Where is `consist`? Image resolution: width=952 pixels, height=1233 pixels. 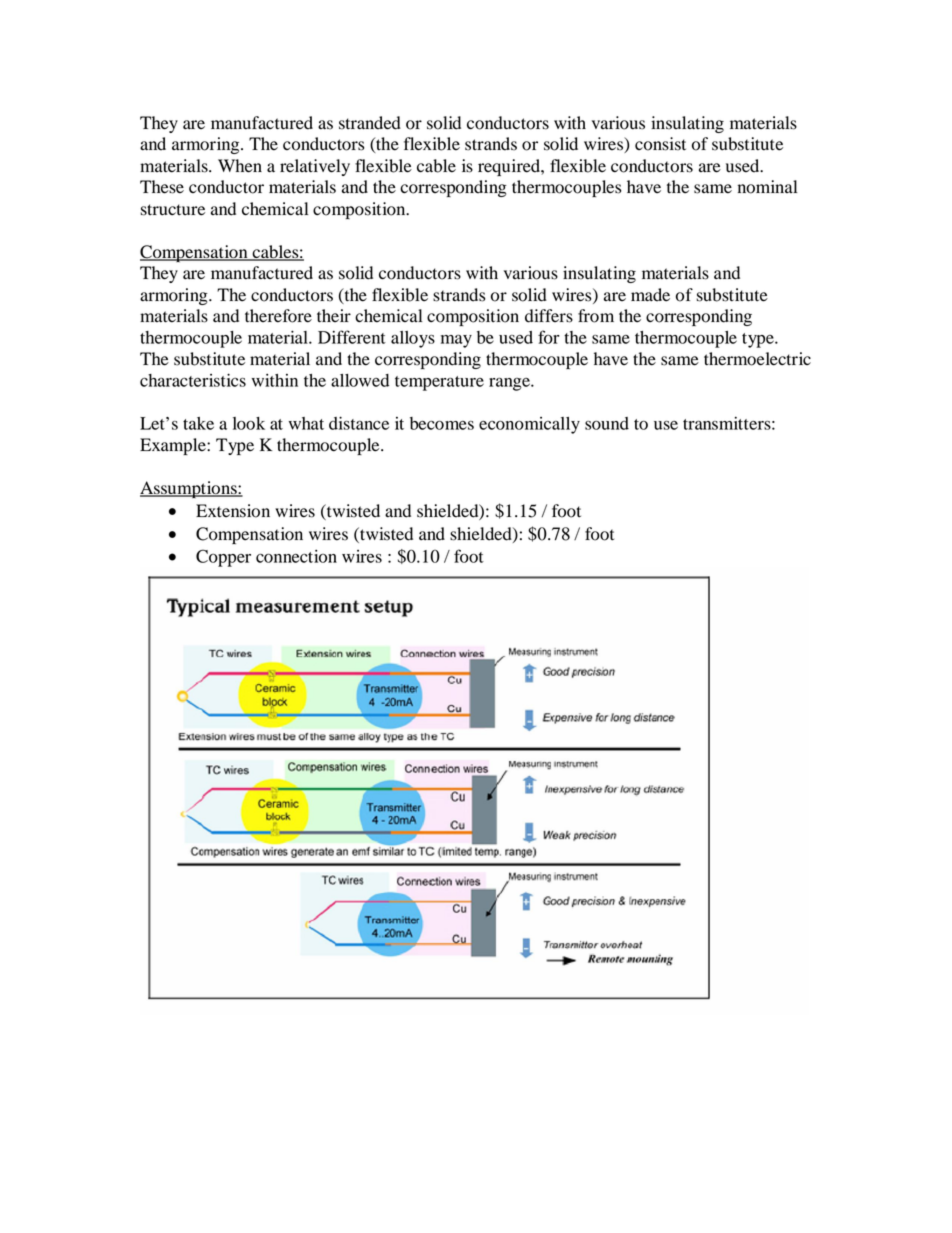
consist is located at coordinates (660, 144).
